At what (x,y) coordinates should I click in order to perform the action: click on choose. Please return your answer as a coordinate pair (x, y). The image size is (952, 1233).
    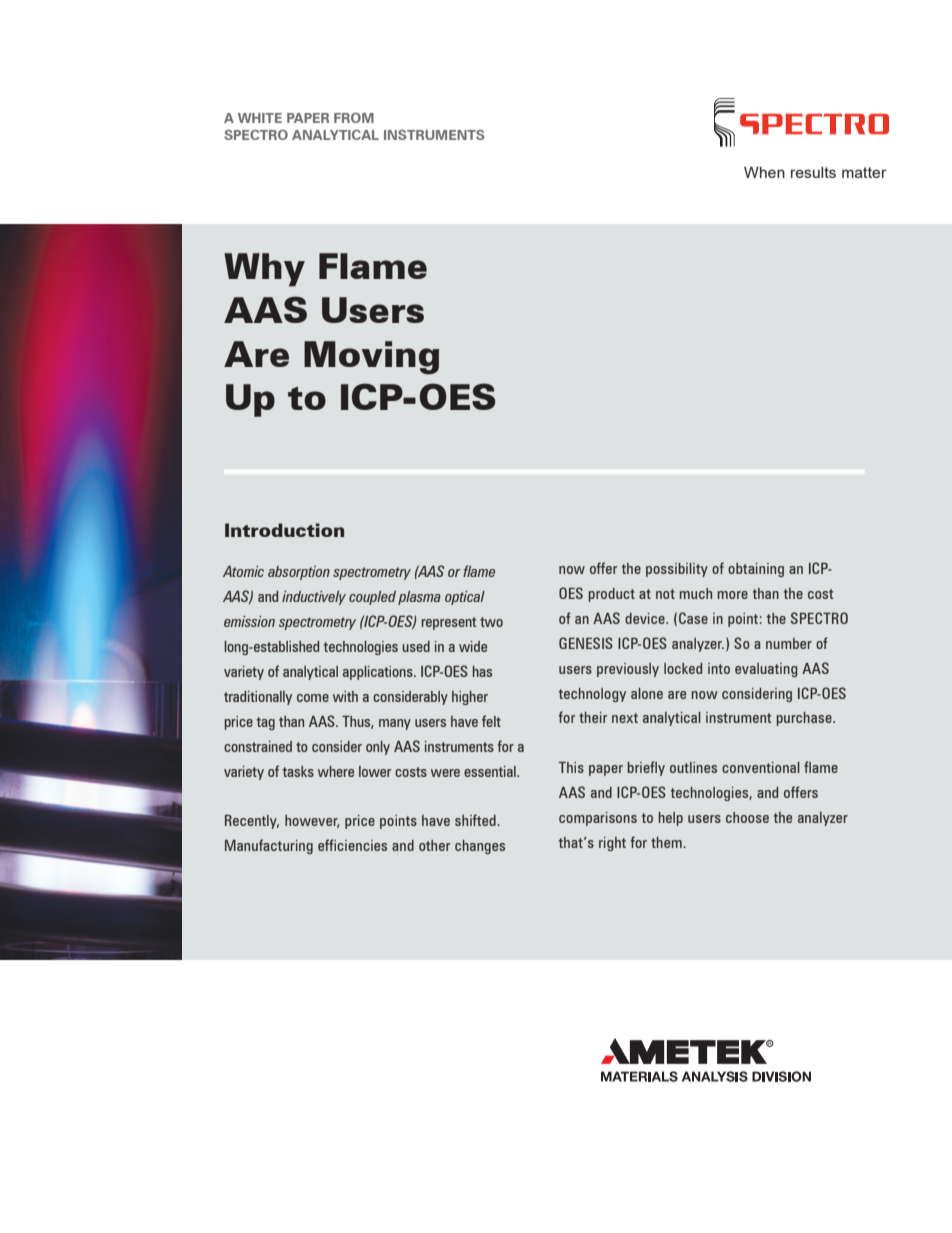
    Looking at the image, I should click on (747, 817).
